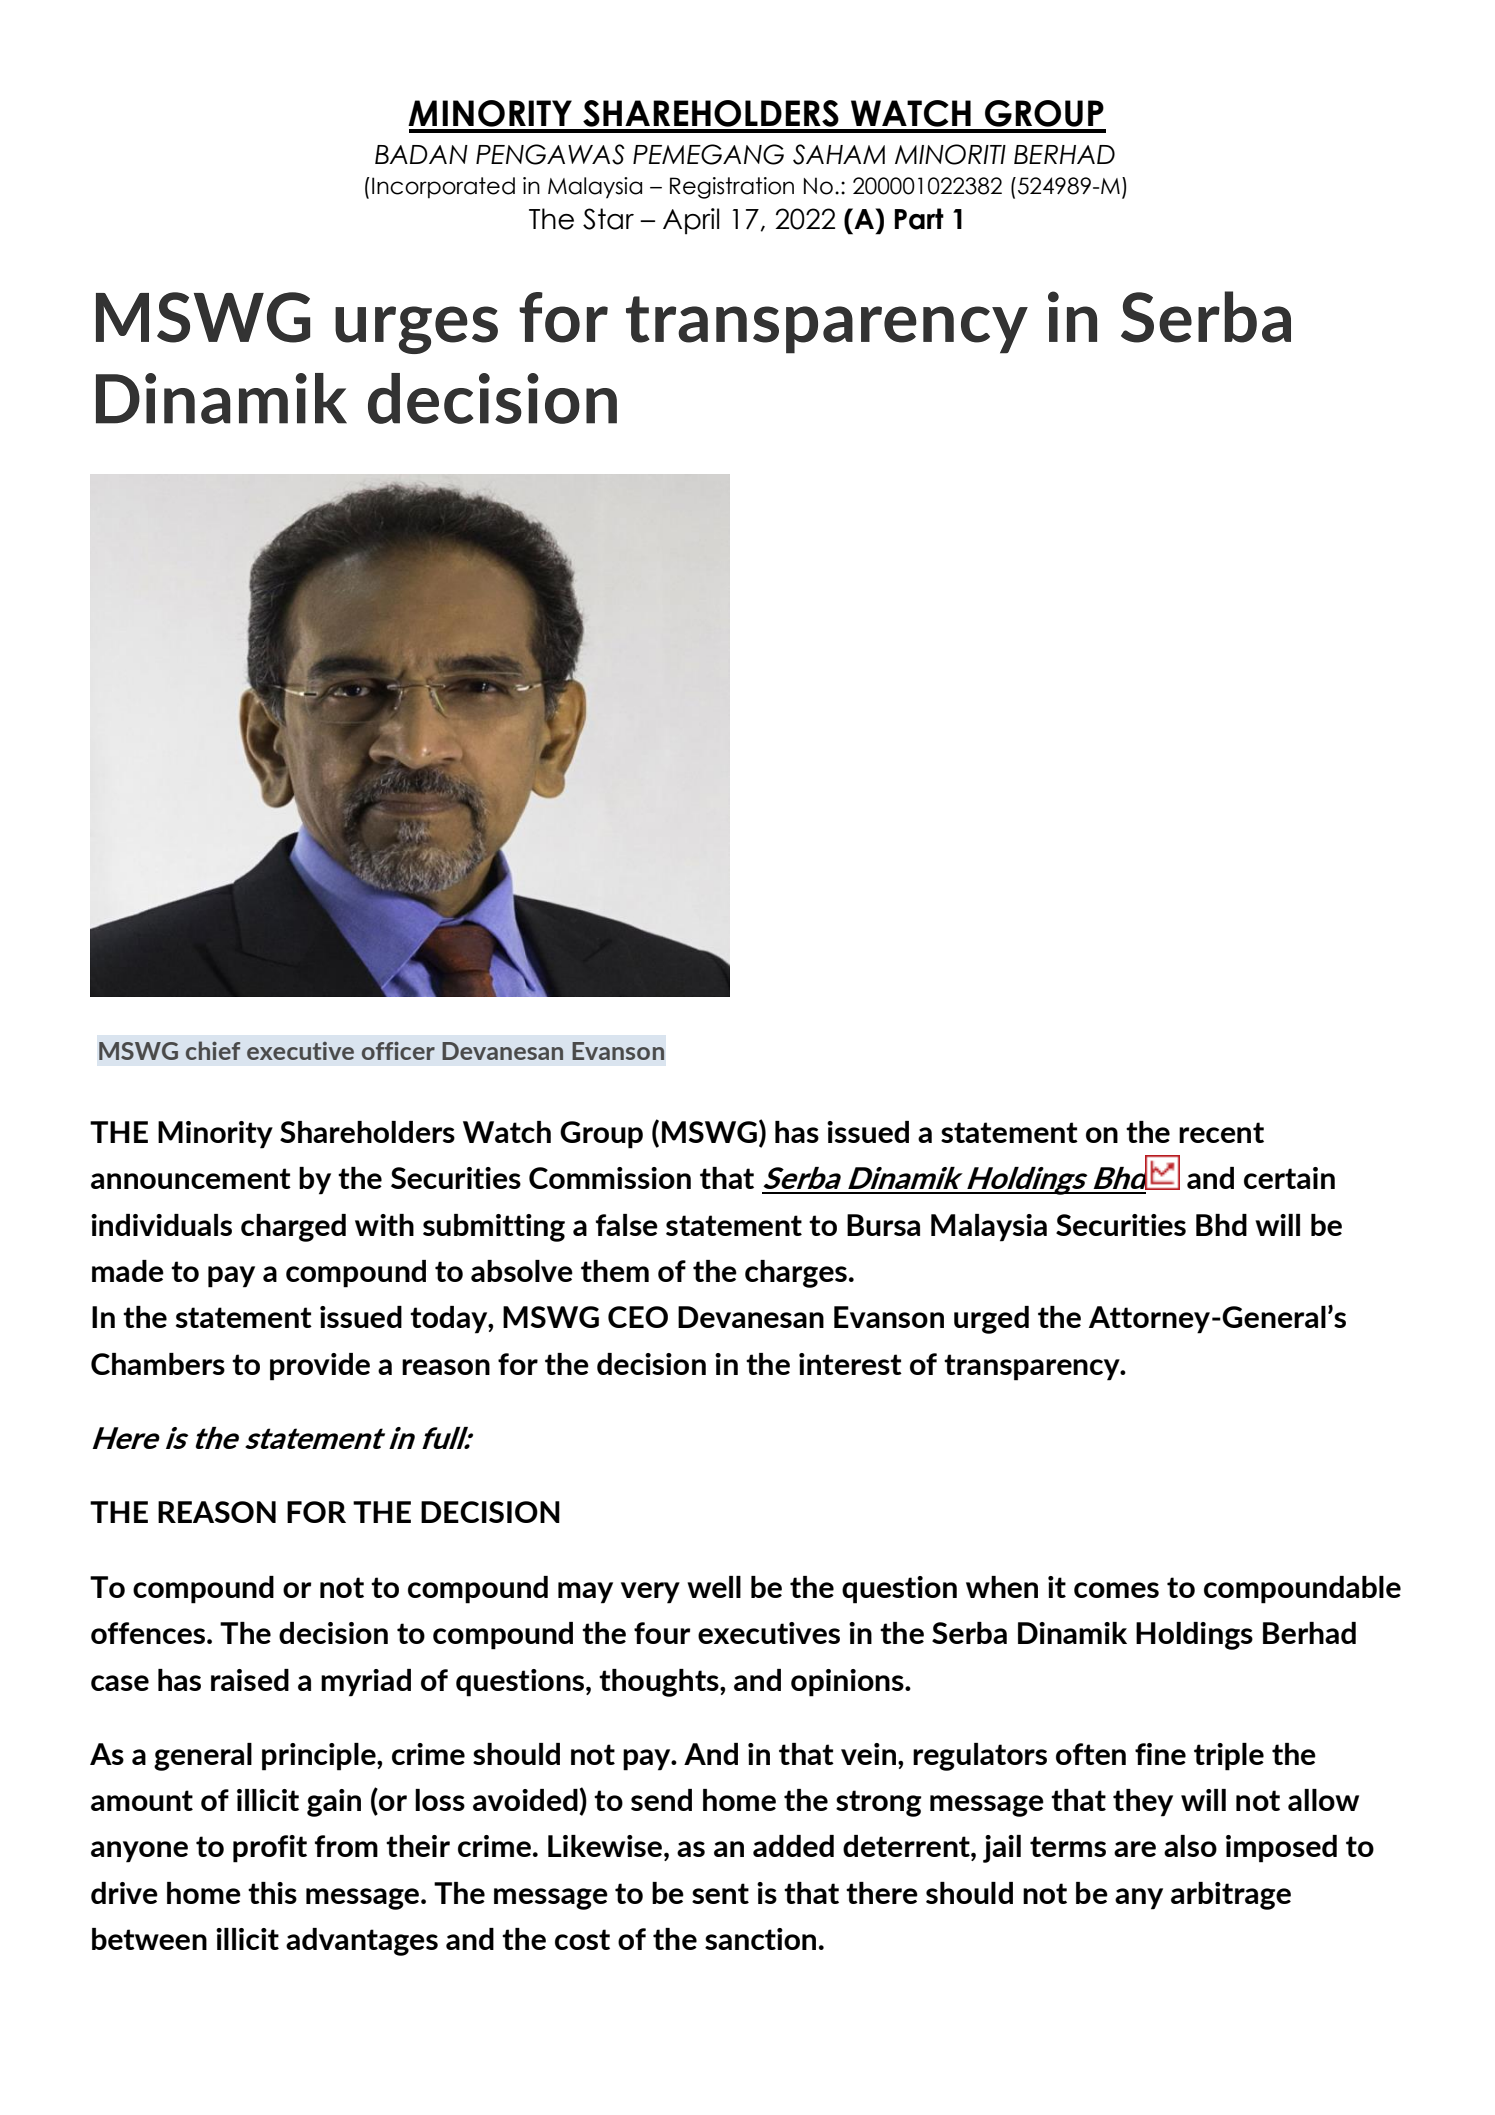 The height and width of the page is (2115, 1495). I want to click on well, so click(714, 1587).
